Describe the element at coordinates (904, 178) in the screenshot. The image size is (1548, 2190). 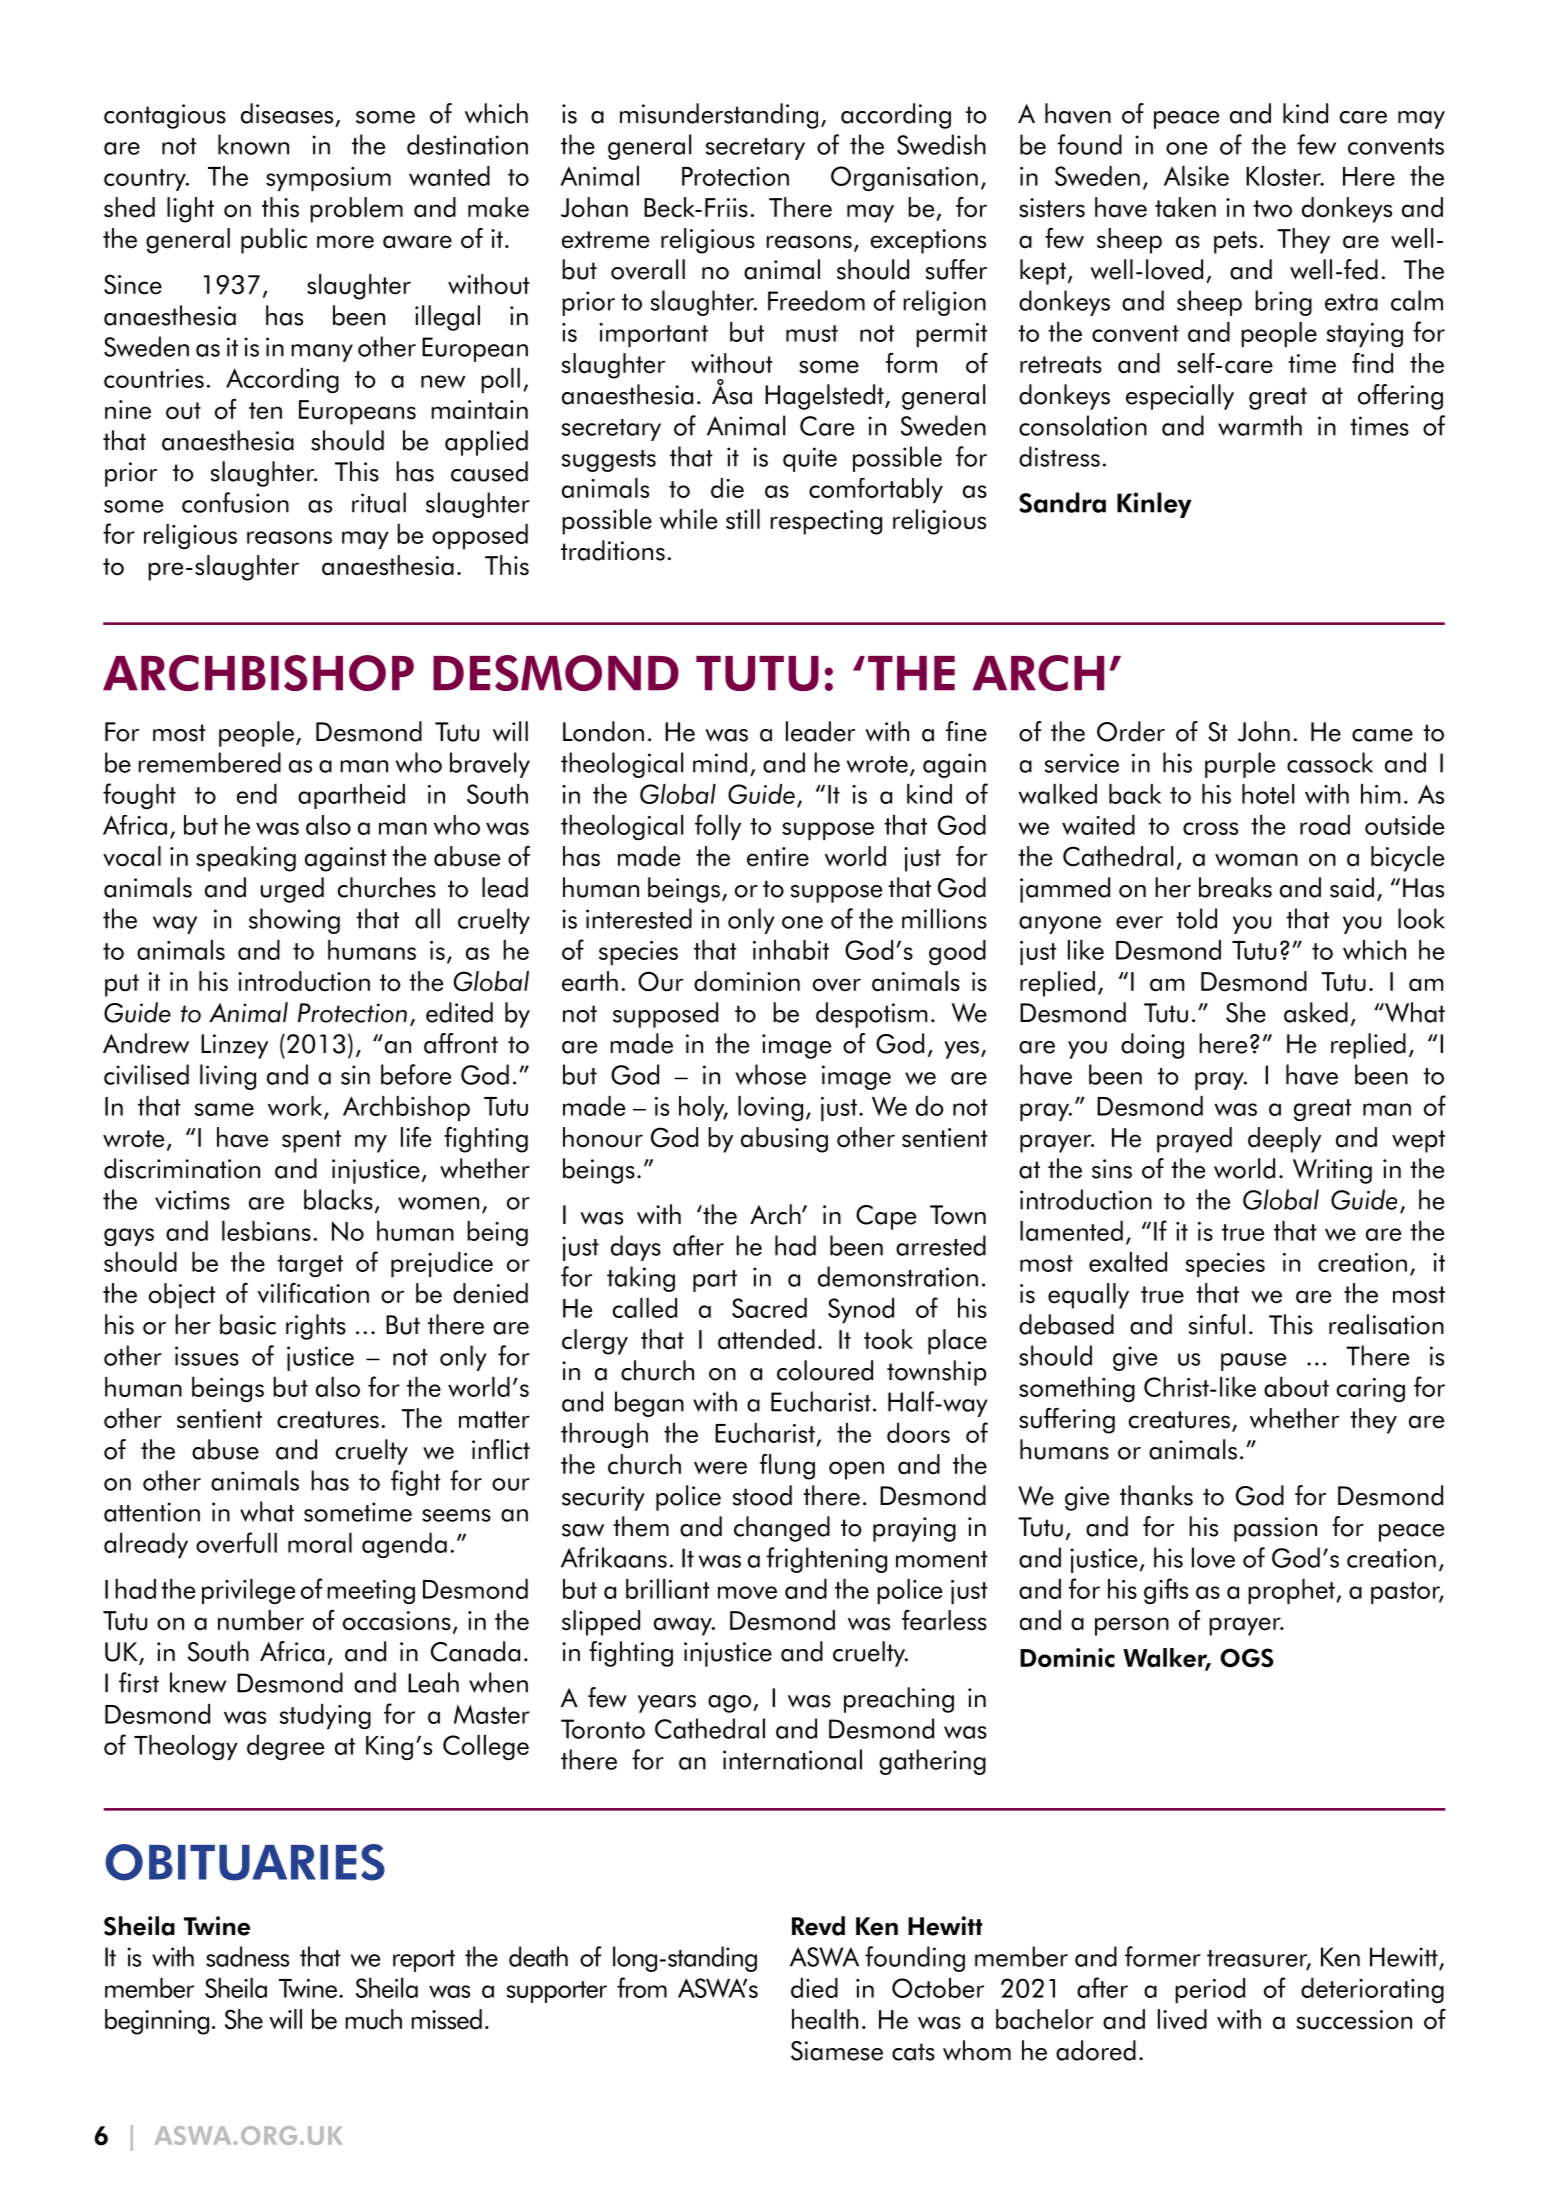
I see `Organisation` at that location.
